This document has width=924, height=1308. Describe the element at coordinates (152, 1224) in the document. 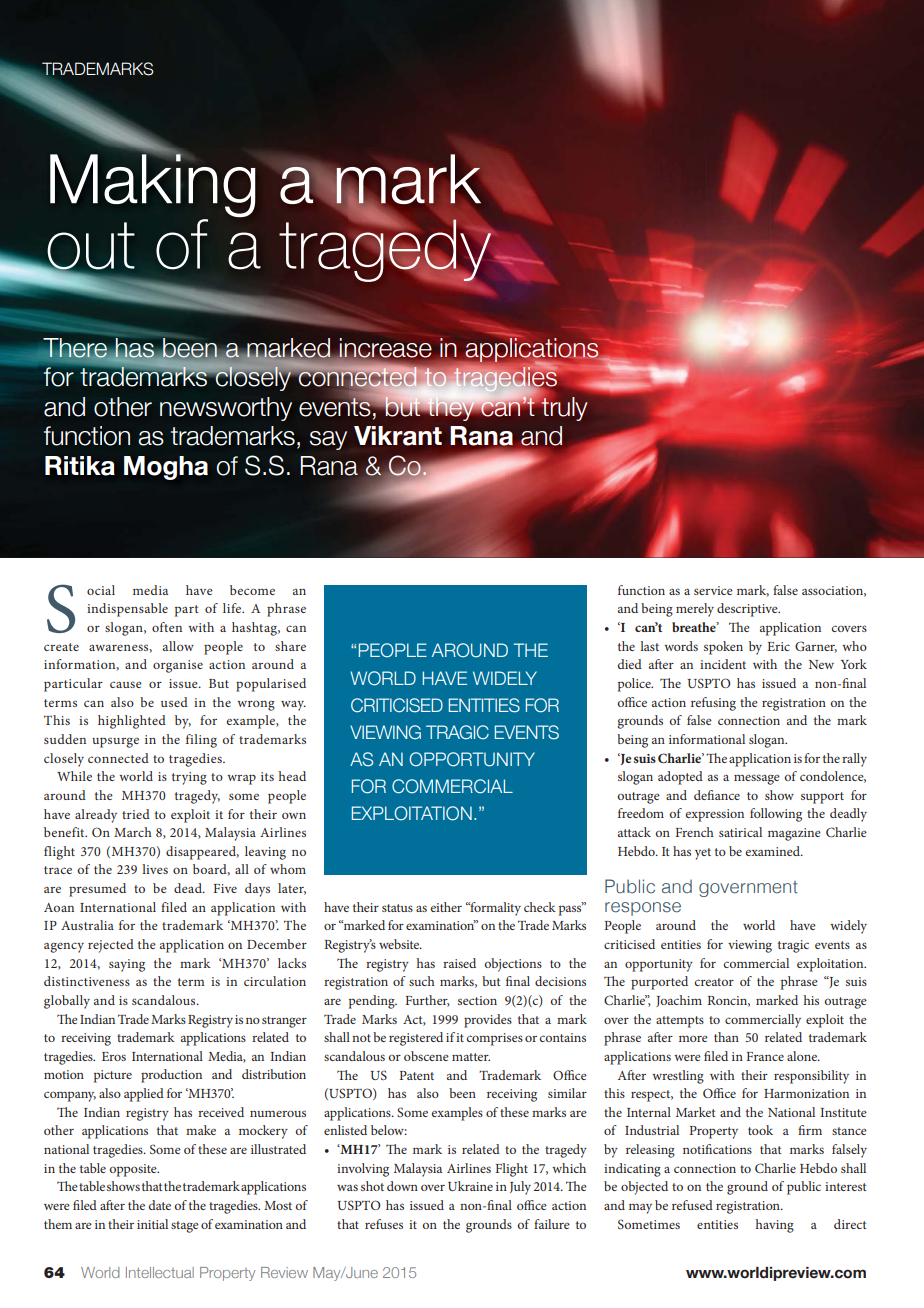

I see `initial` at that location.
